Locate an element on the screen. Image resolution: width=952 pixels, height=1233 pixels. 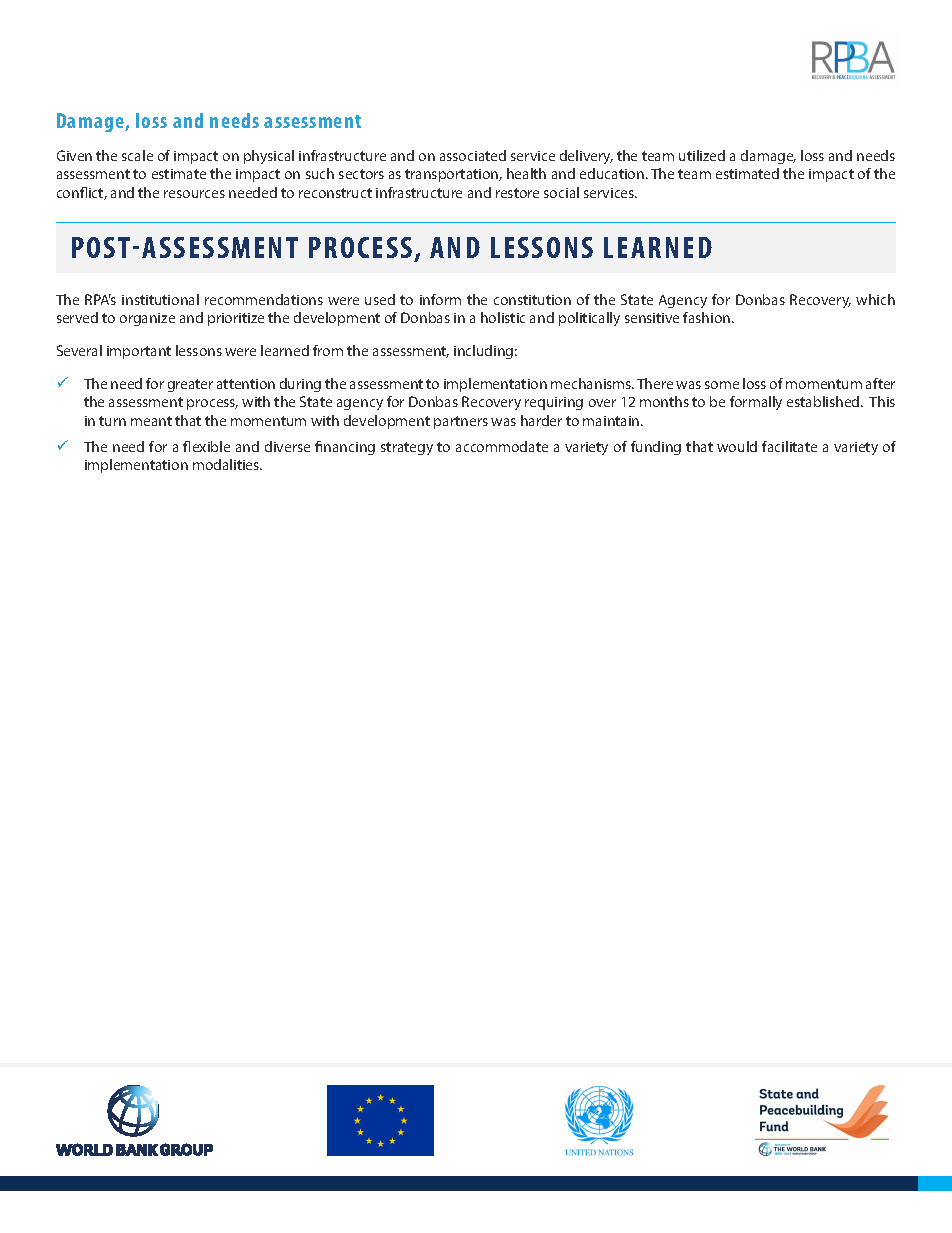
some is located at coordinates (722, 385).
